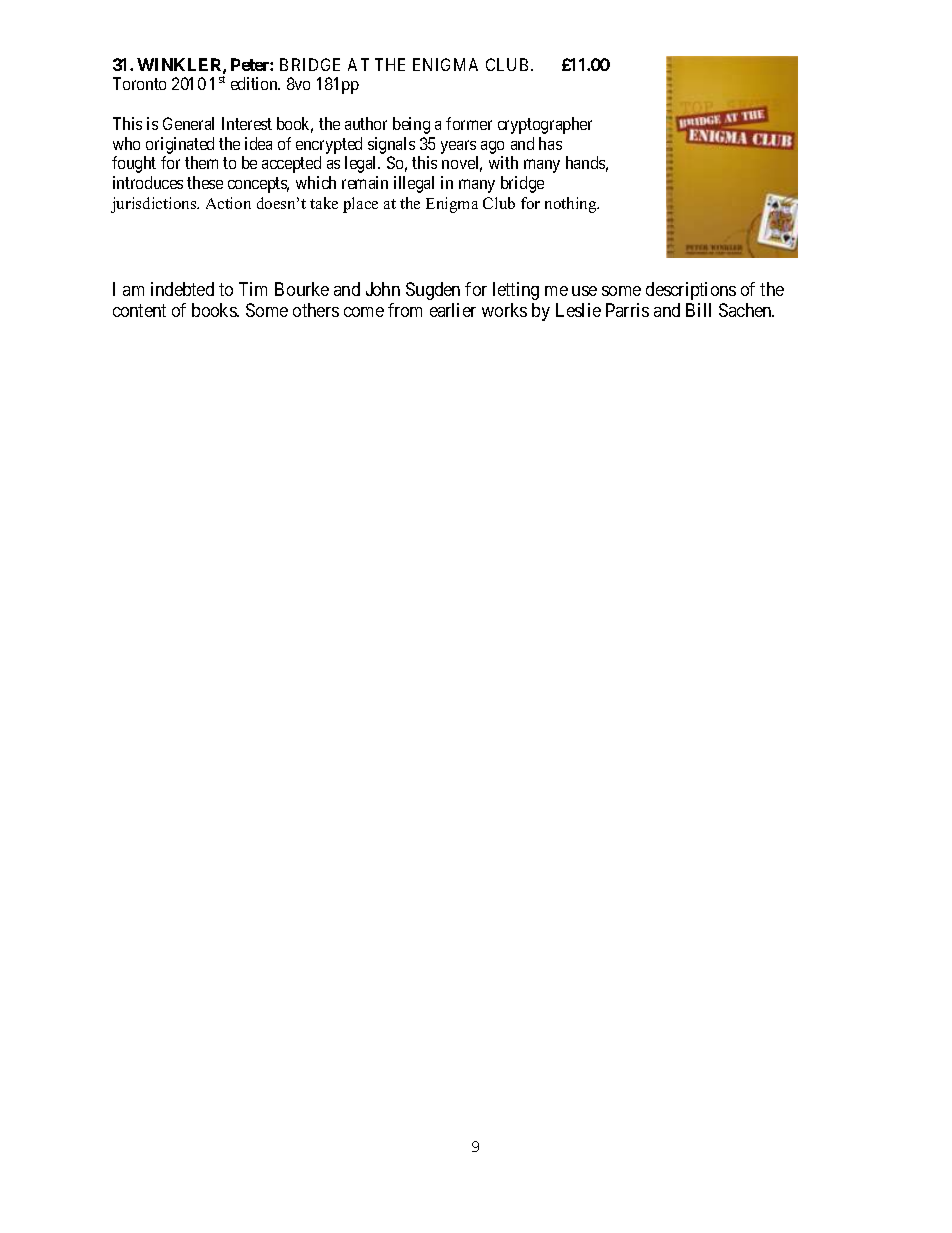 The height and width of the screenshot is (1233, 952). What do you see at coordinates (255, 83) in the screenshot?
I see `edition` at bounding box center [255, 83].
